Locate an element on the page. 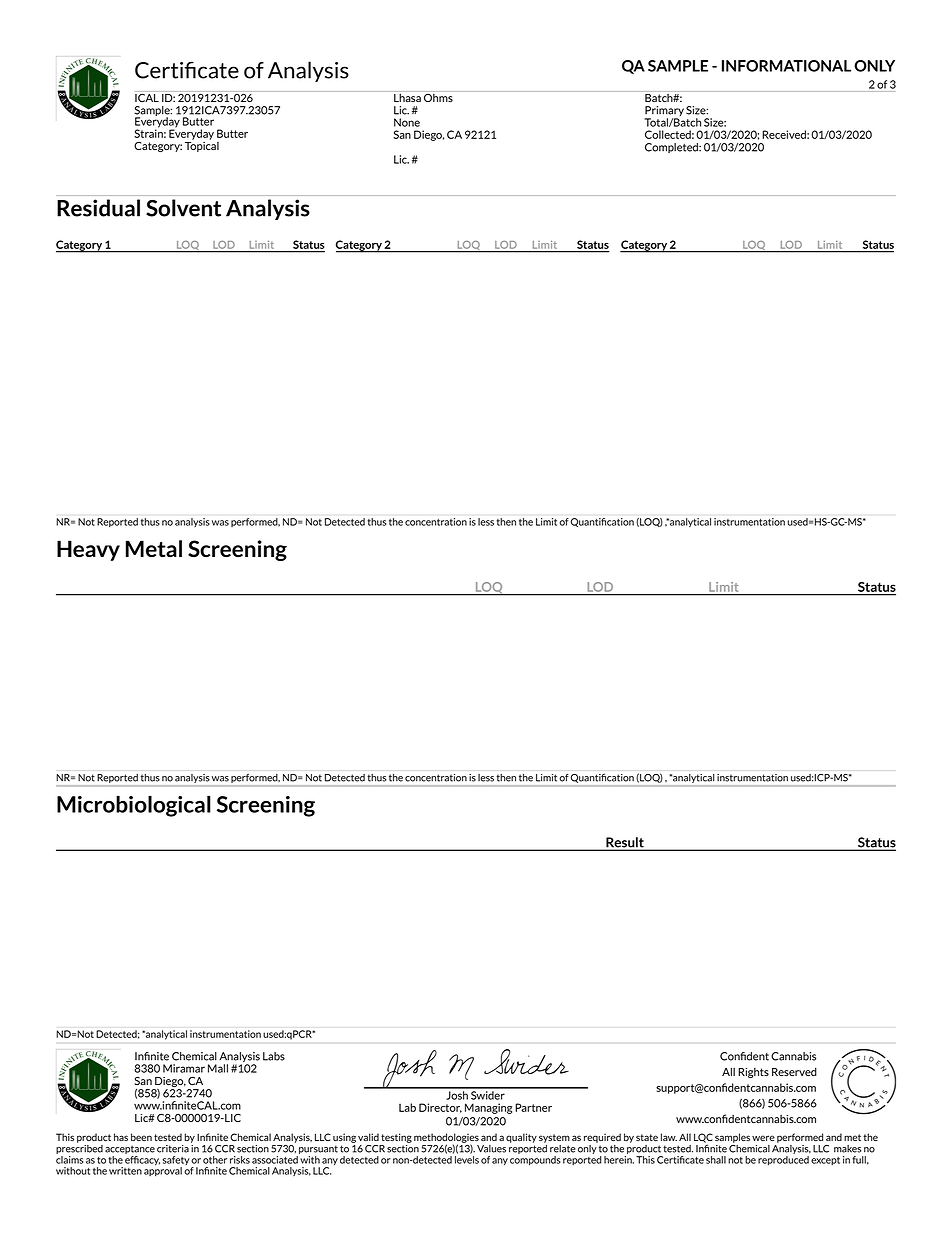  Primary is located at coordinates (664, 112).
